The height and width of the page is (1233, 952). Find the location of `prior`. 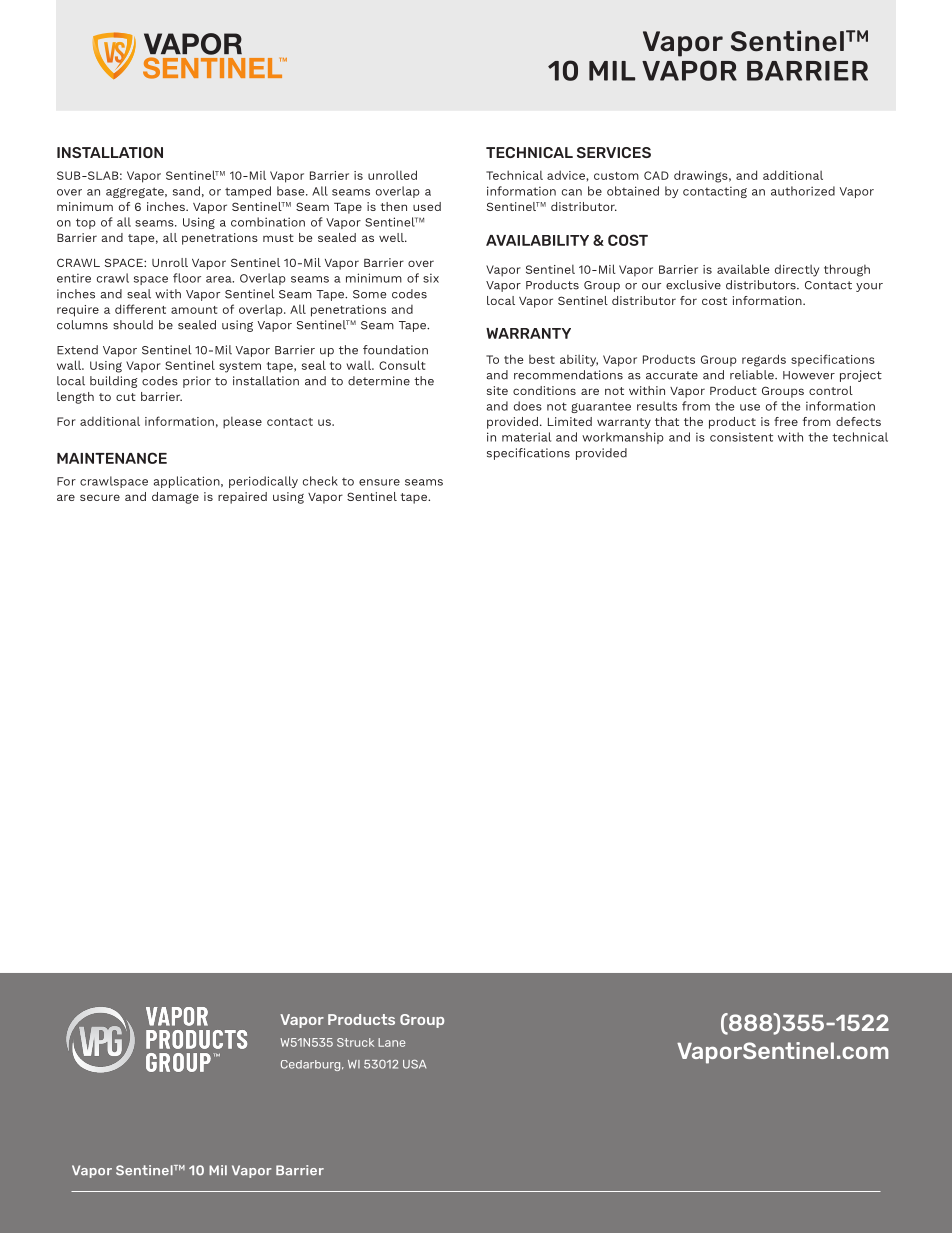

prior is located at coordinates (197, 382).
